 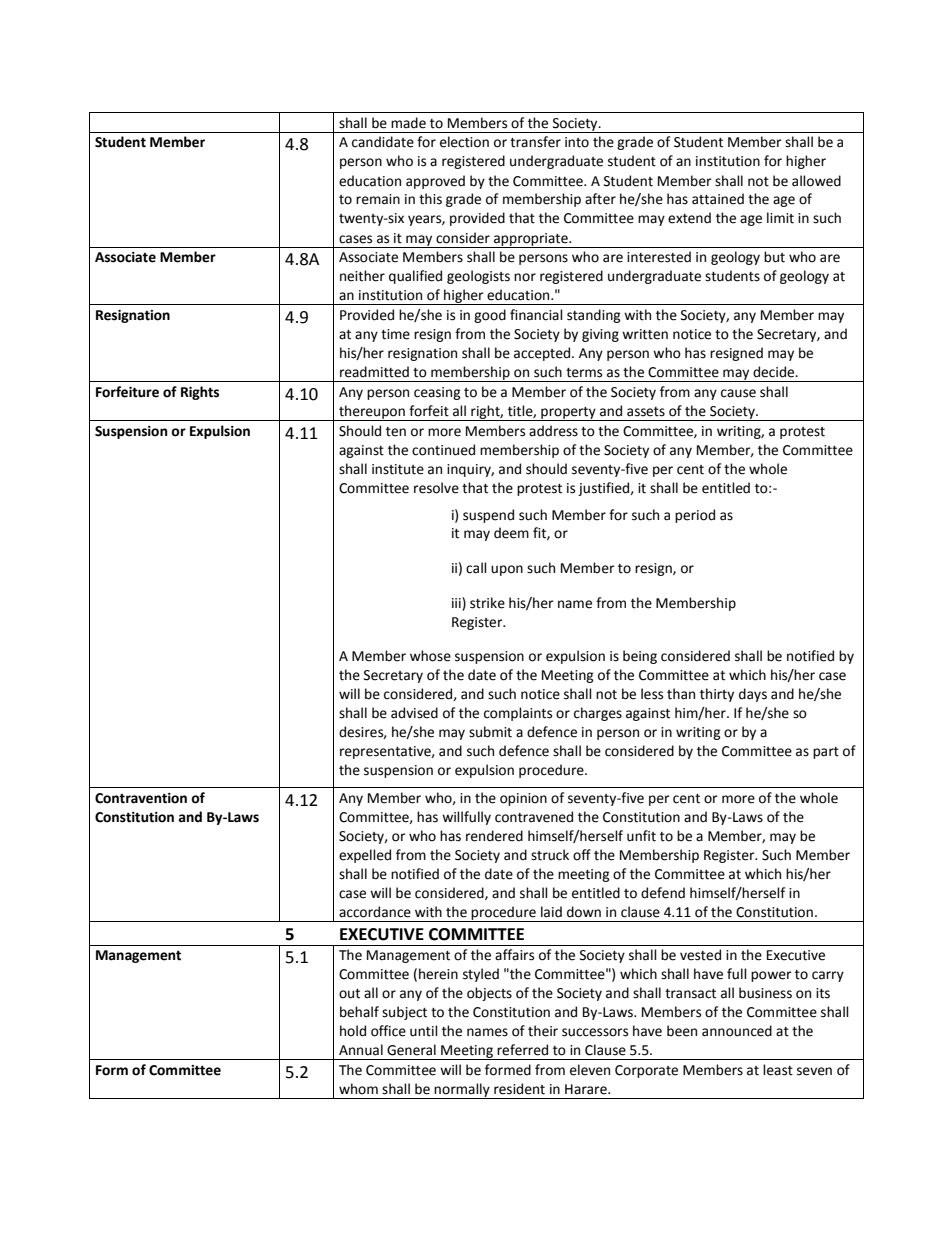 What do you see at coordinates (494, 836) in the document?
I see `rendered` at bounding box center [494, 836].
